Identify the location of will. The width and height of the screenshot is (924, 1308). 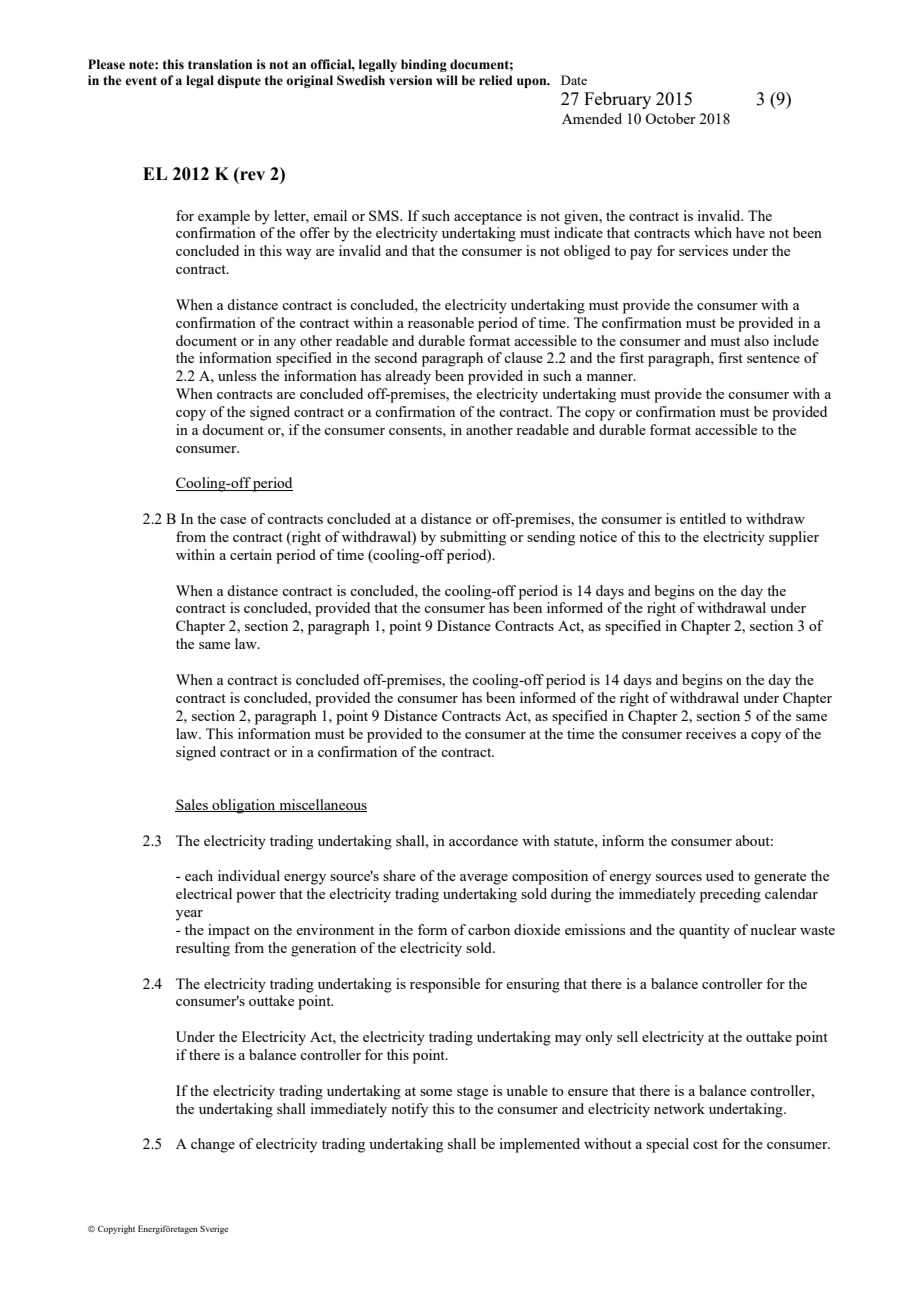
(447, 80).
